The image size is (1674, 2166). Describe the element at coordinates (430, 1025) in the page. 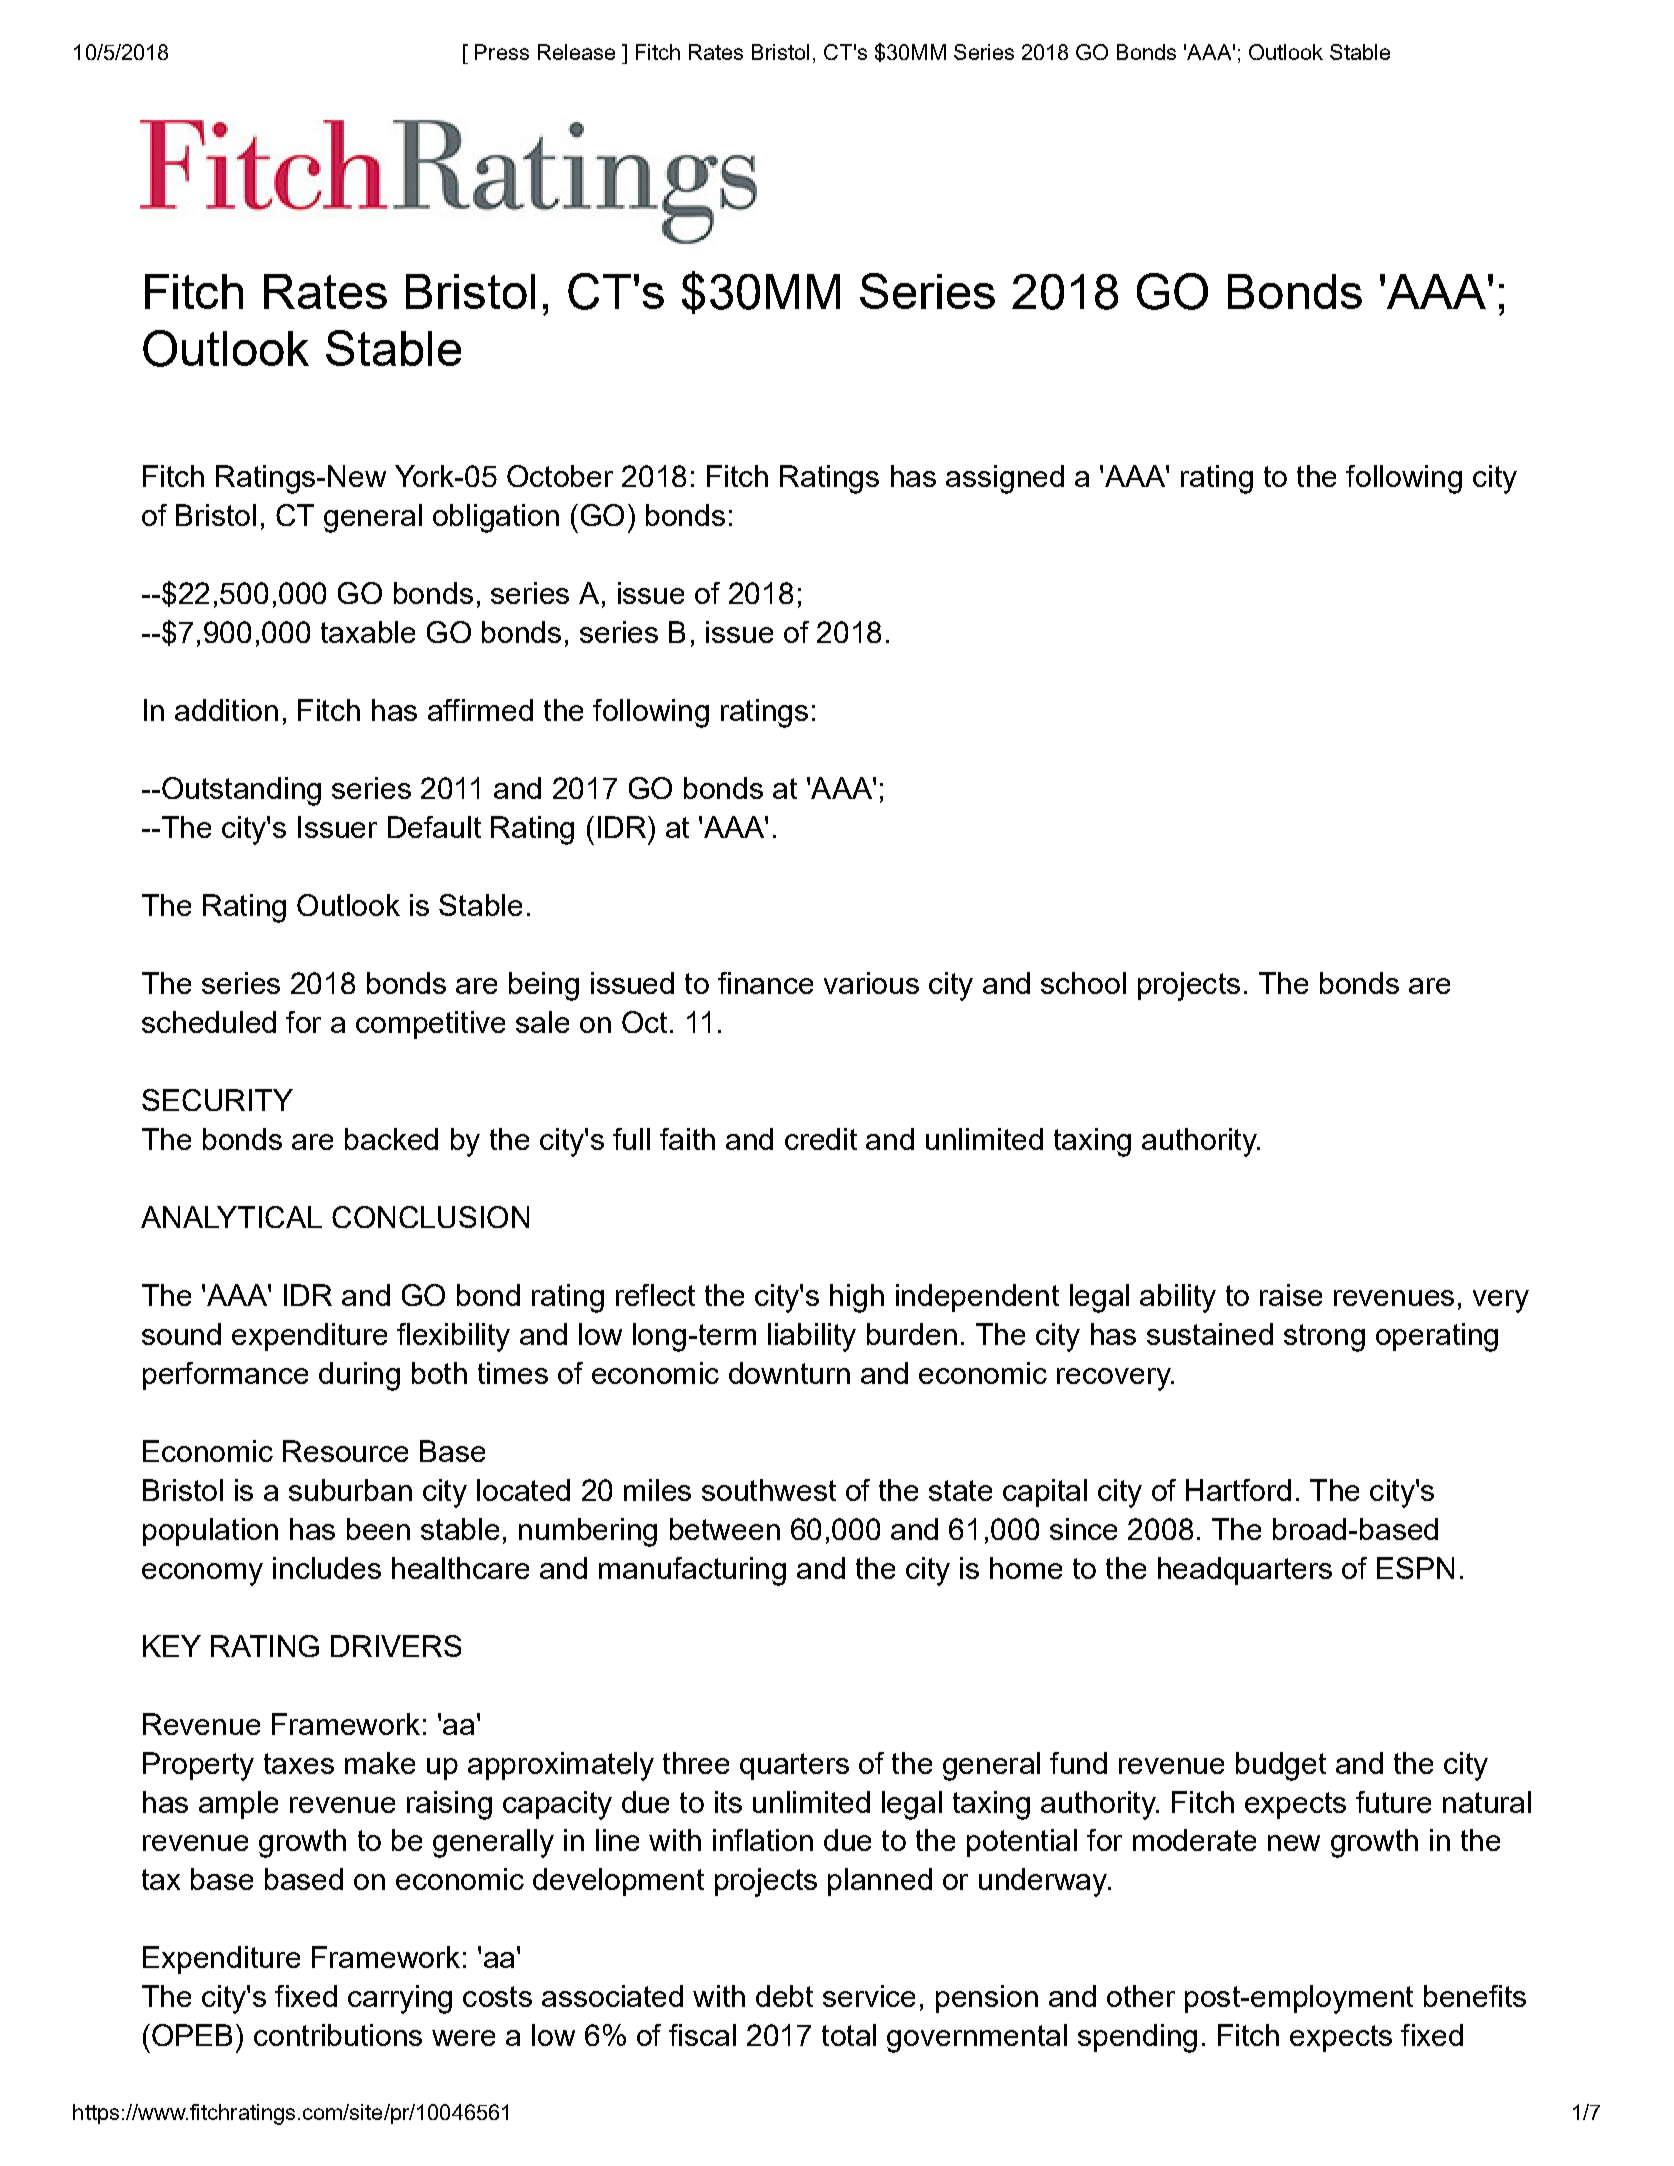

I see `competitive` at that location.
